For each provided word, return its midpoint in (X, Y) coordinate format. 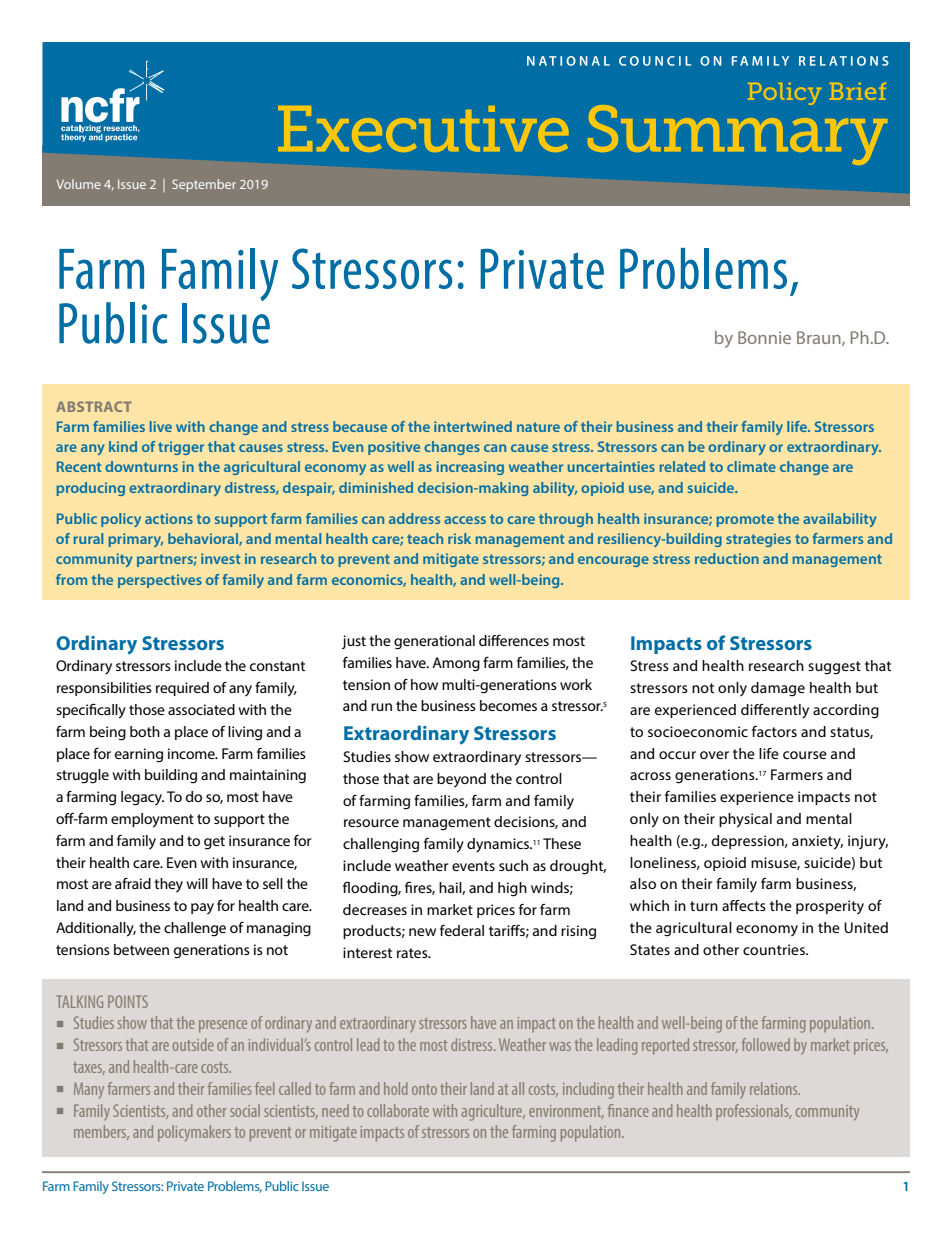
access (465, 520)
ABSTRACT (94, 406)
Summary (737, 133)
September (204, 185)
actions (169, 518)
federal (462, 930)
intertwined (473, 426)
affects (744, 905)
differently (775, 711)
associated (201, 709)
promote (745, 520)
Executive (423, 129)
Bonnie (764, 337)
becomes (508, 705)
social (245, 1110)
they (168, 885)
